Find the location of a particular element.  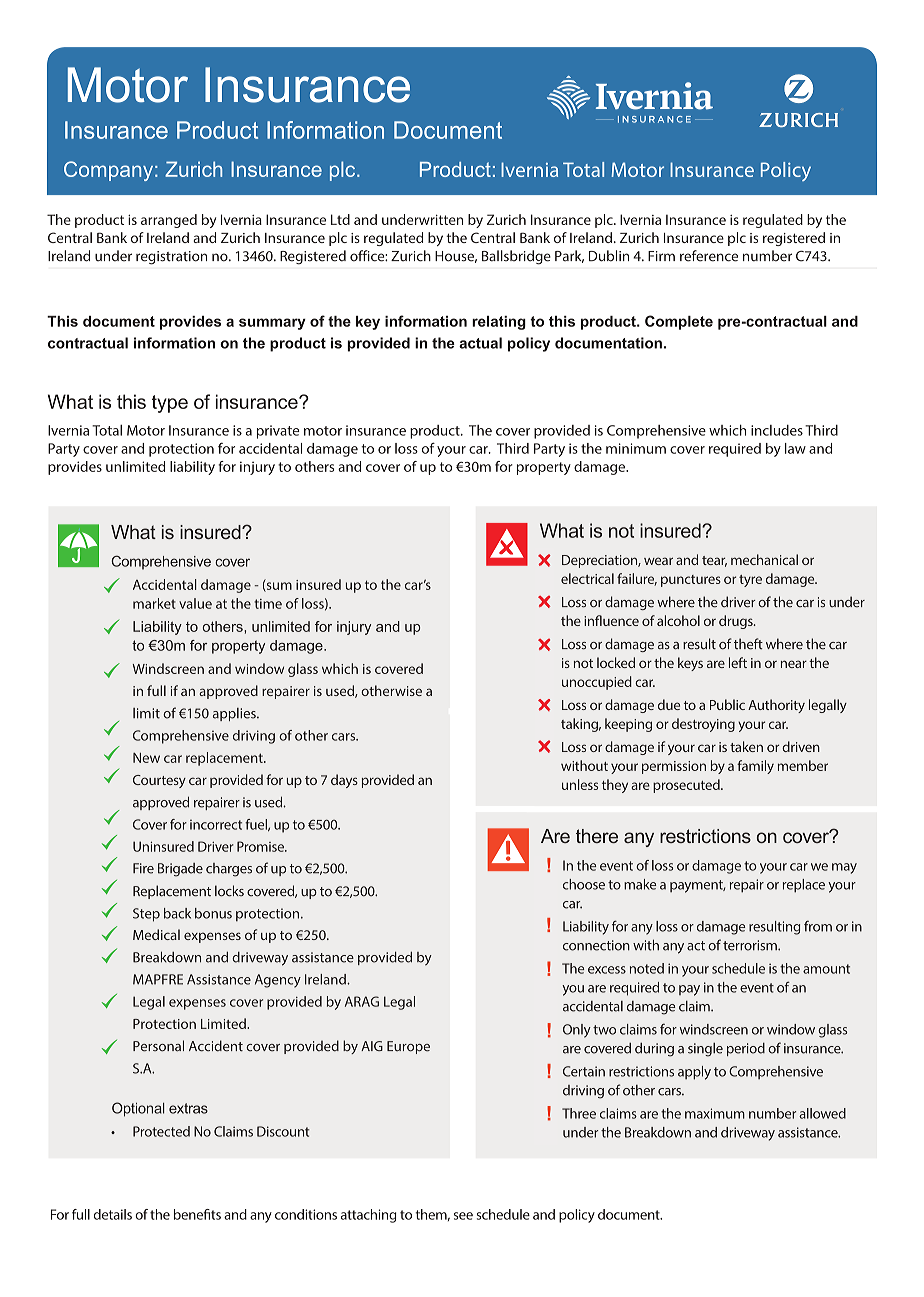

relating is located at coordinates (499, 323).
